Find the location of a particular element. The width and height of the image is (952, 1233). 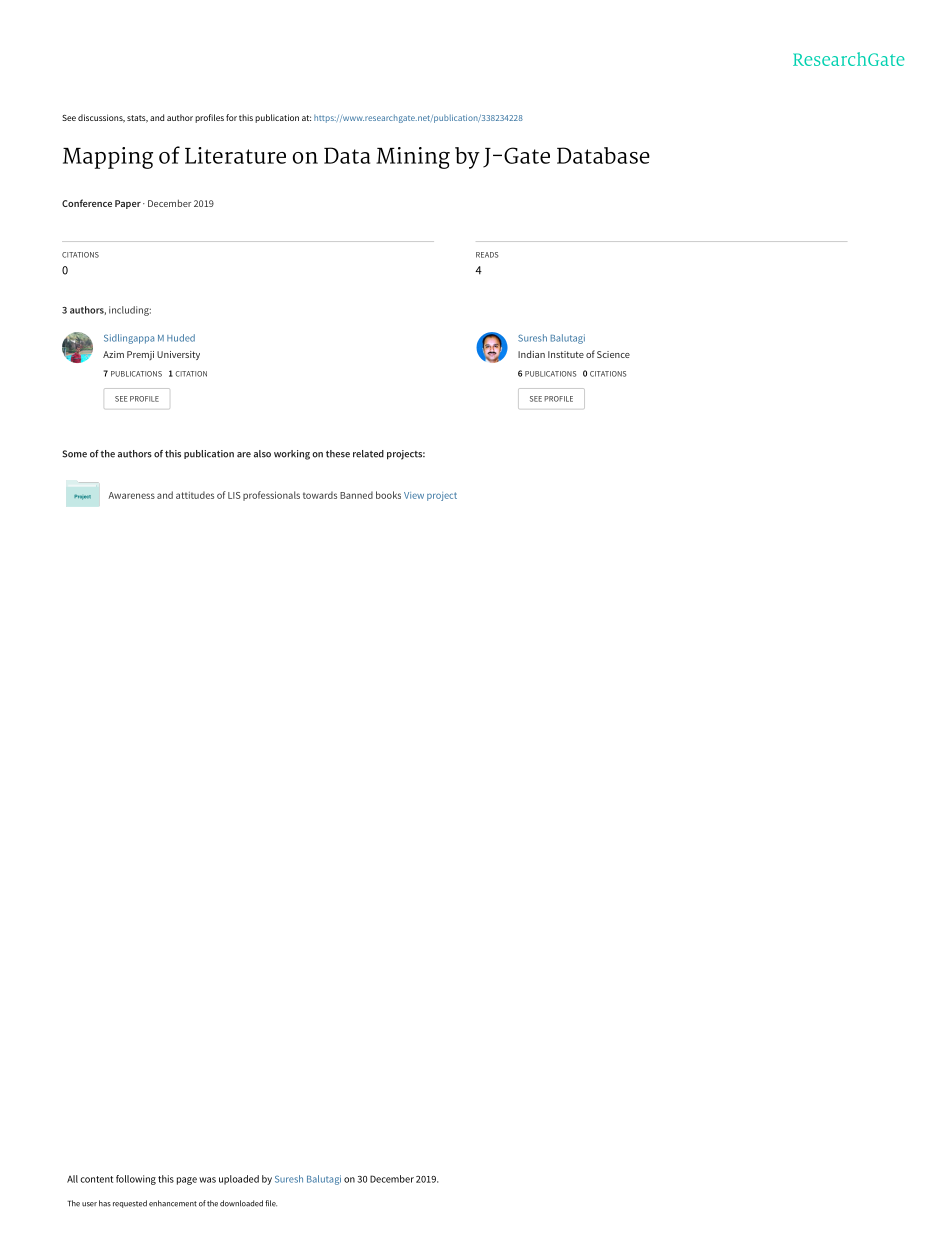

Mining is located at coordinates (413, 158).
